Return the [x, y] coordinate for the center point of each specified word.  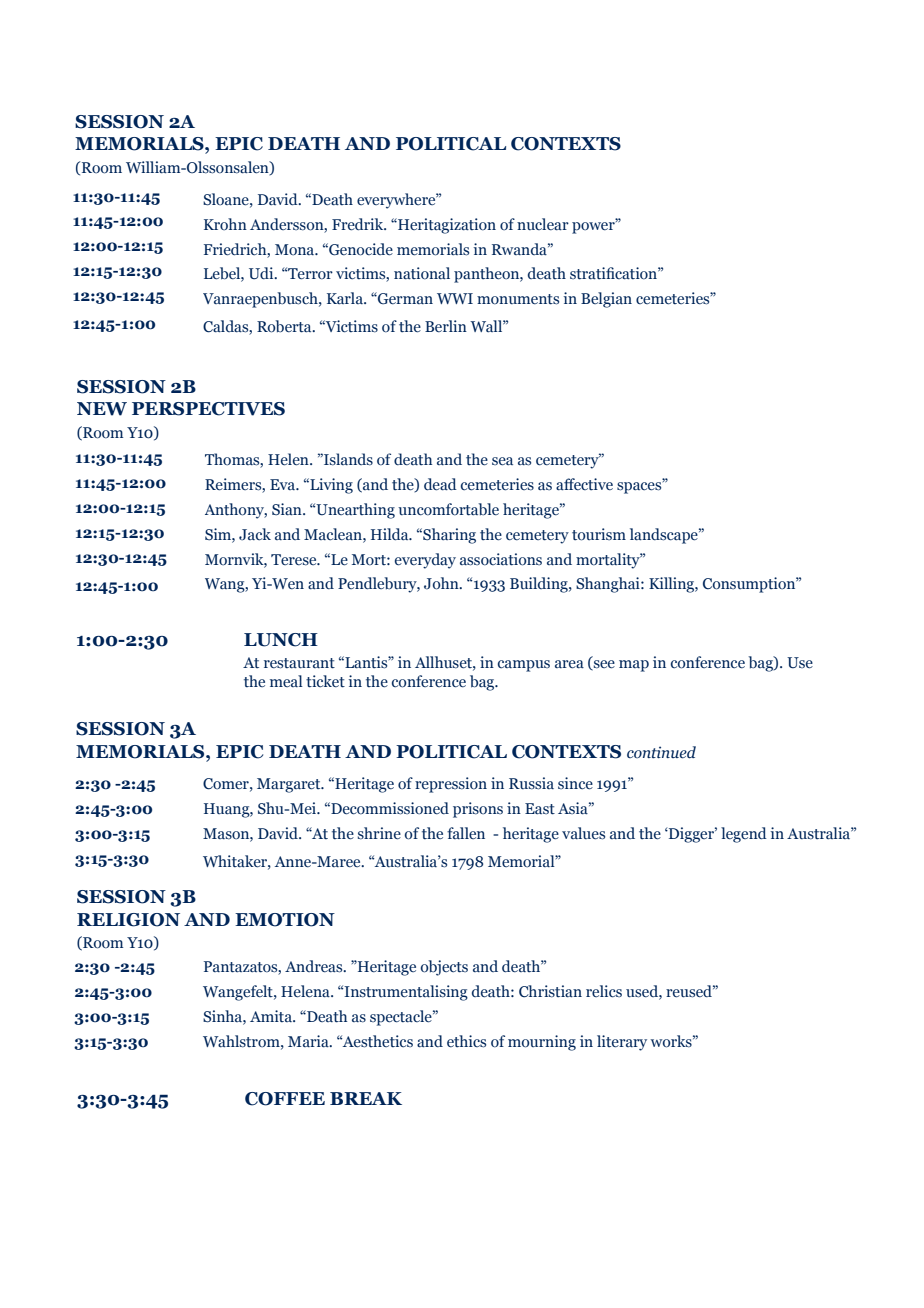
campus [524, 666]
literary [622, 1043]
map [634, 666]
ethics [466, 1041]
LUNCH [281, 640]
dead [440, 484]
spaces [640, 487]
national [422, 273]
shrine [379, 833]
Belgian [606, 300]
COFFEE [285, 1099]
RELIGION [128, 920]
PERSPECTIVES [208, 409]
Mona [296, 250]
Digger [691, 835]
